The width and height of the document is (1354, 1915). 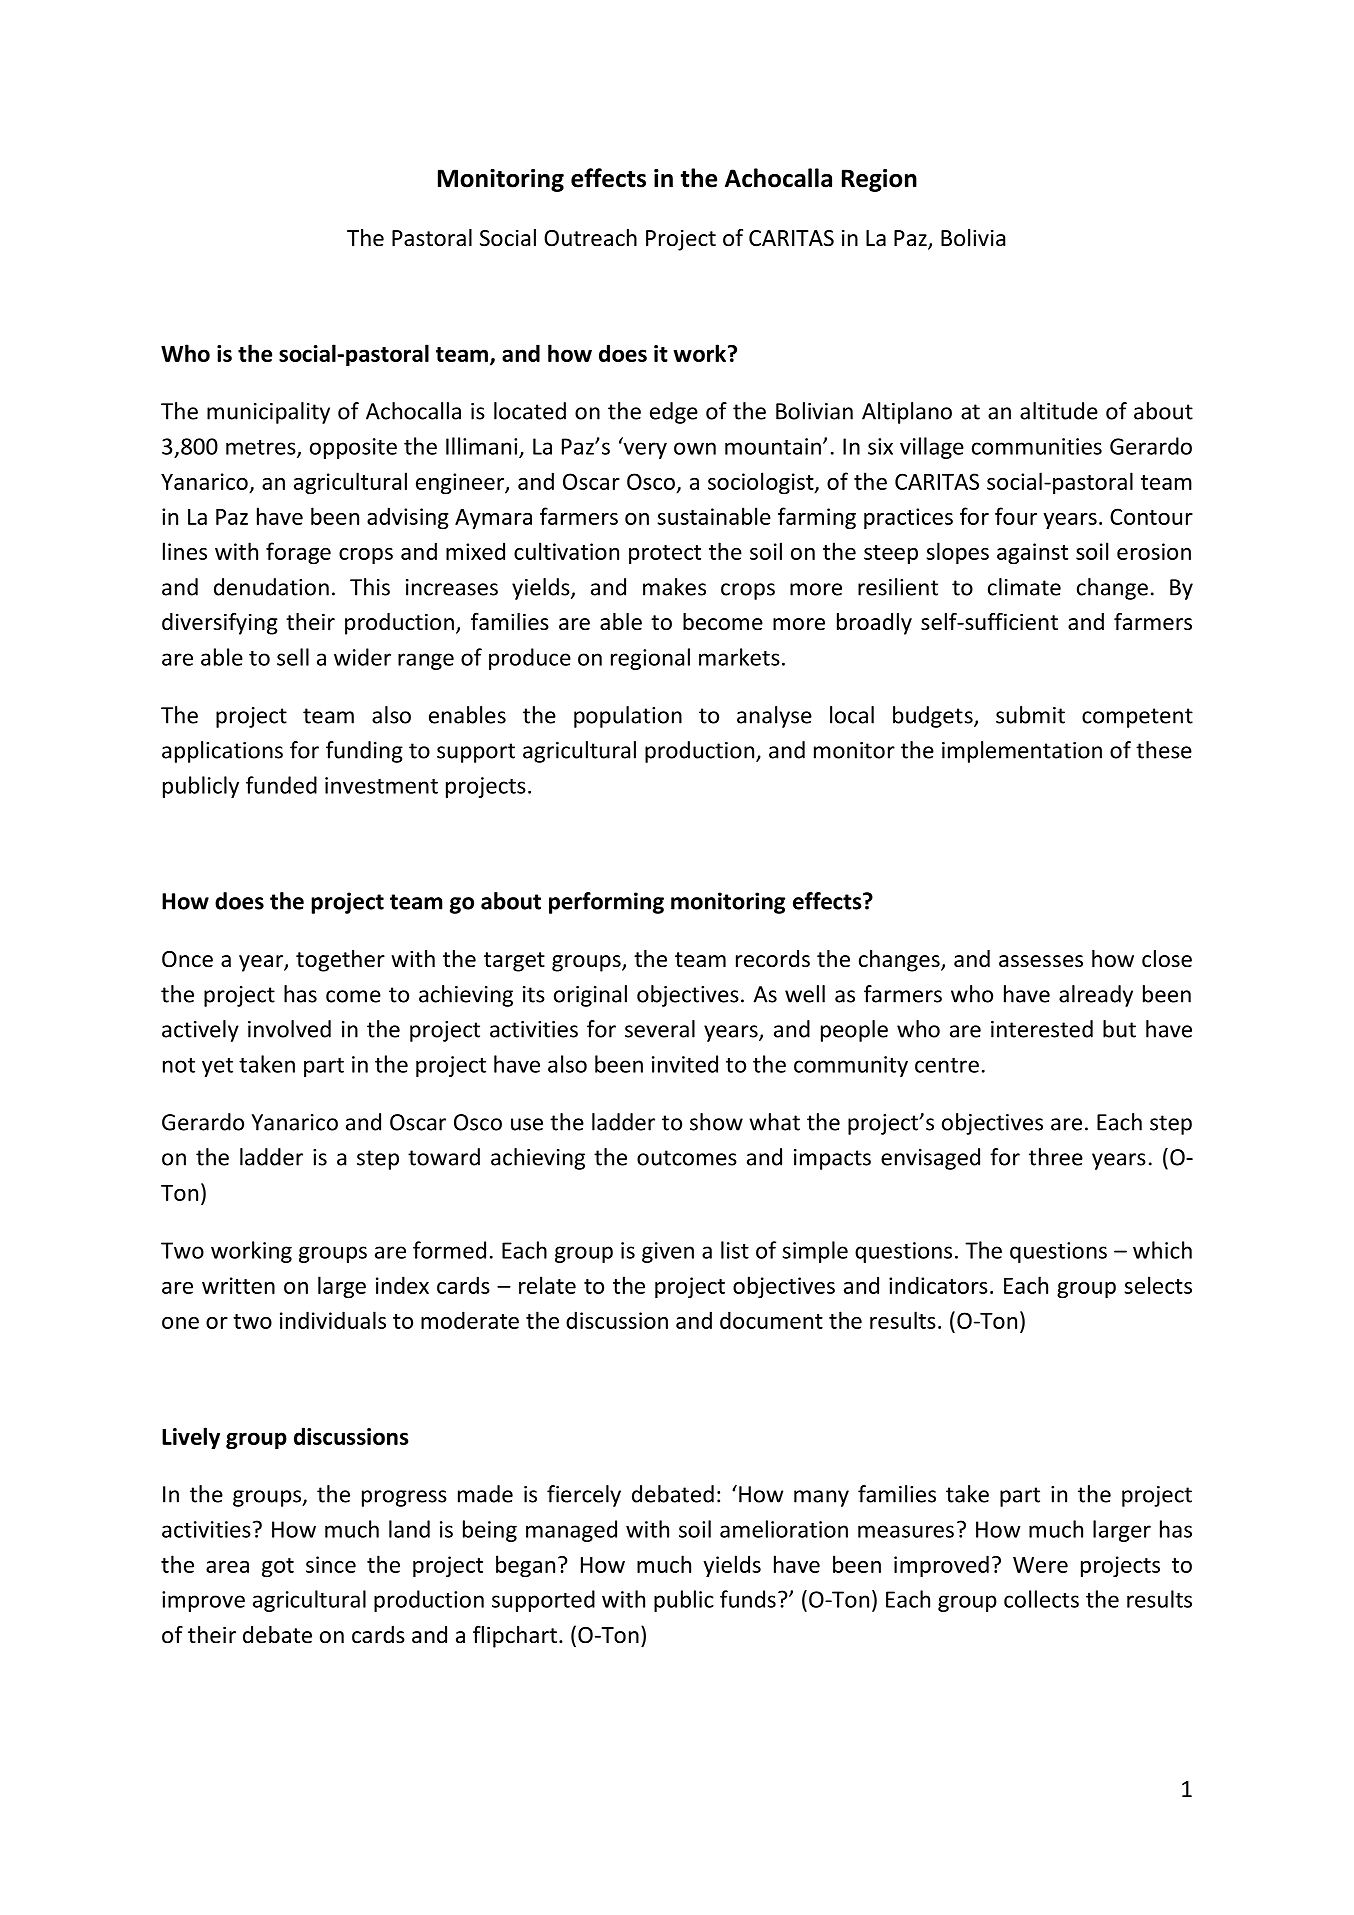 What do you see at coordinates (1056, 1157) in the document?
I see `three` at bounding box center [1056, 1157].
